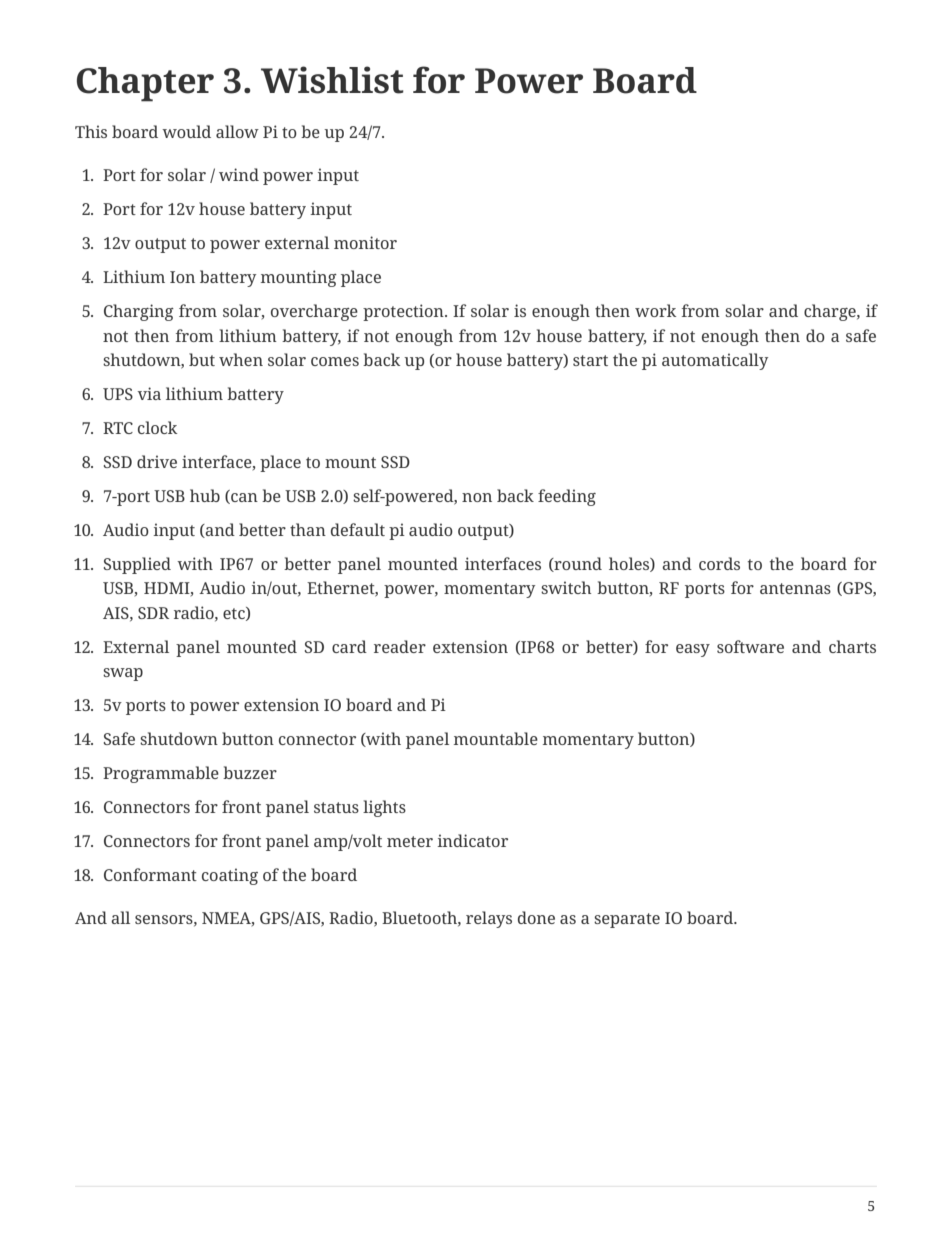 Image resolution: width=952 pixels, height=1233 pixels. I want to click on reader, so click(400, 646).
